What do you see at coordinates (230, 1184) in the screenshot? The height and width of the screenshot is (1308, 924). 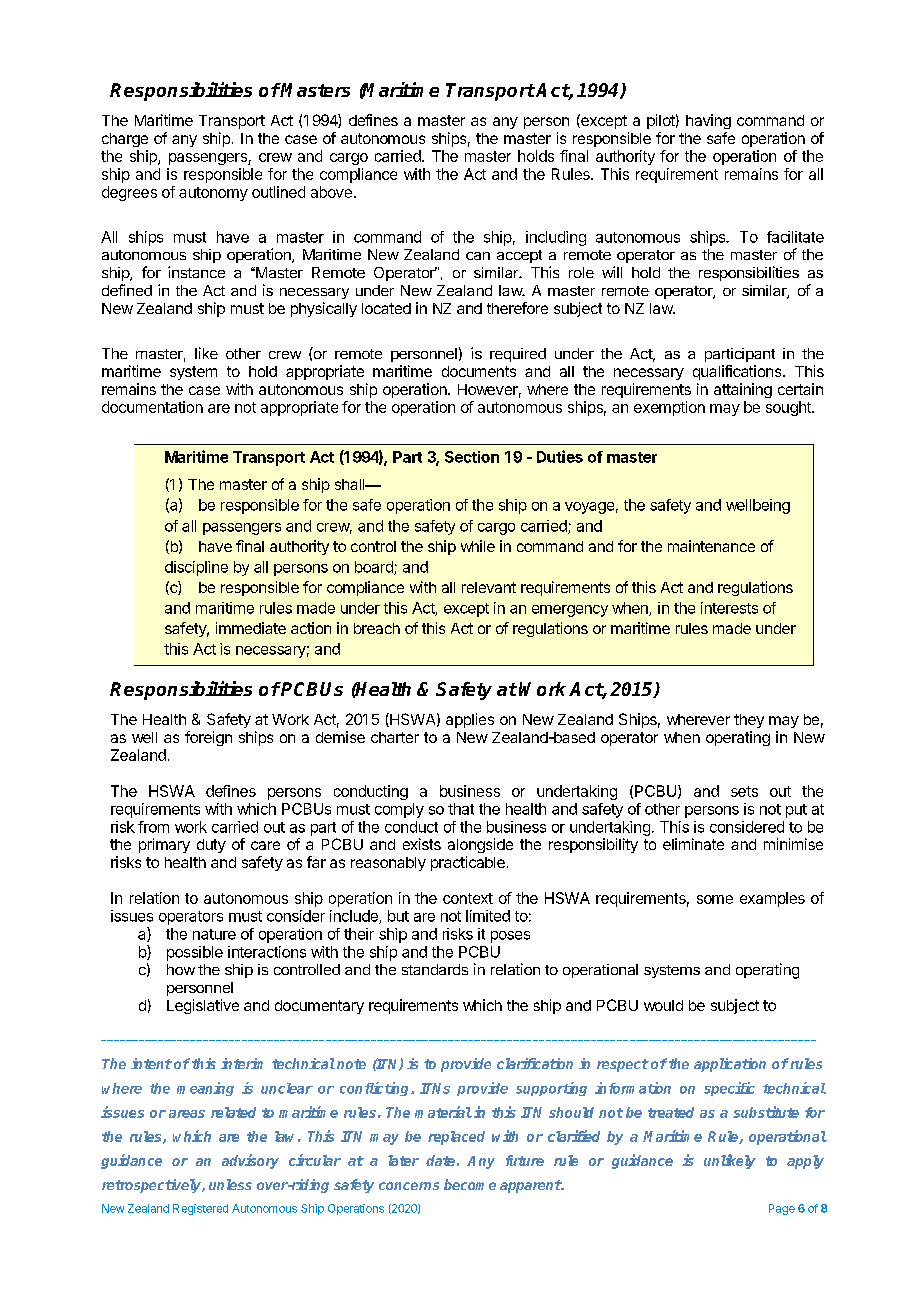 I see `unless` at bounding box center [230, 1184].
